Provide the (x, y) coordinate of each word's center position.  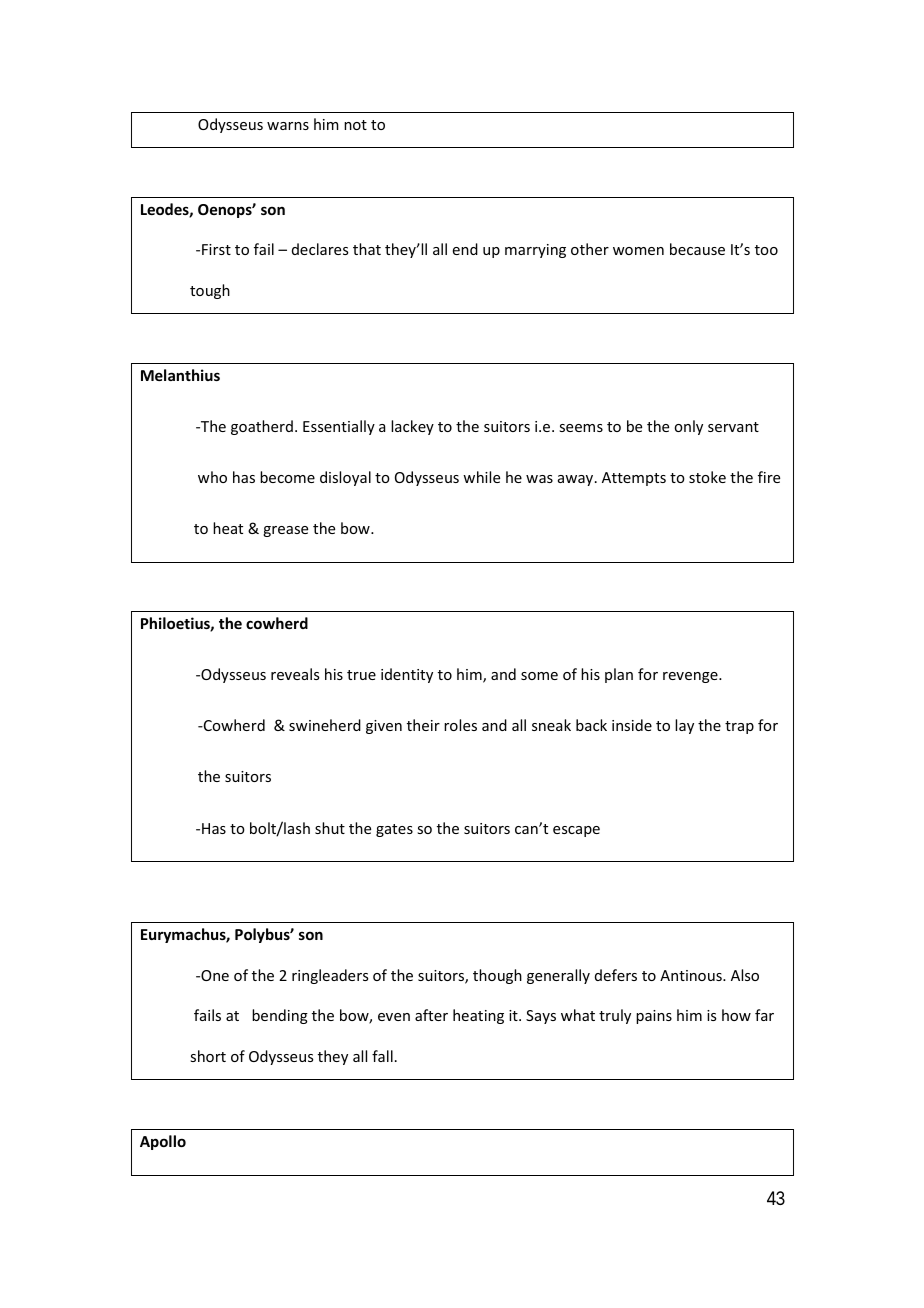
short (208, 1056)
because (697, 249)
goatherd (262, 427)
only (688, 427)
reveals (295, 674)
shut (330, 828)
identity (407, 675)
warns (288, 126)
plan (619, 675)
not (355, 125)
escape (576, 831)
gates (394, 830)
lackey (412, 427)
